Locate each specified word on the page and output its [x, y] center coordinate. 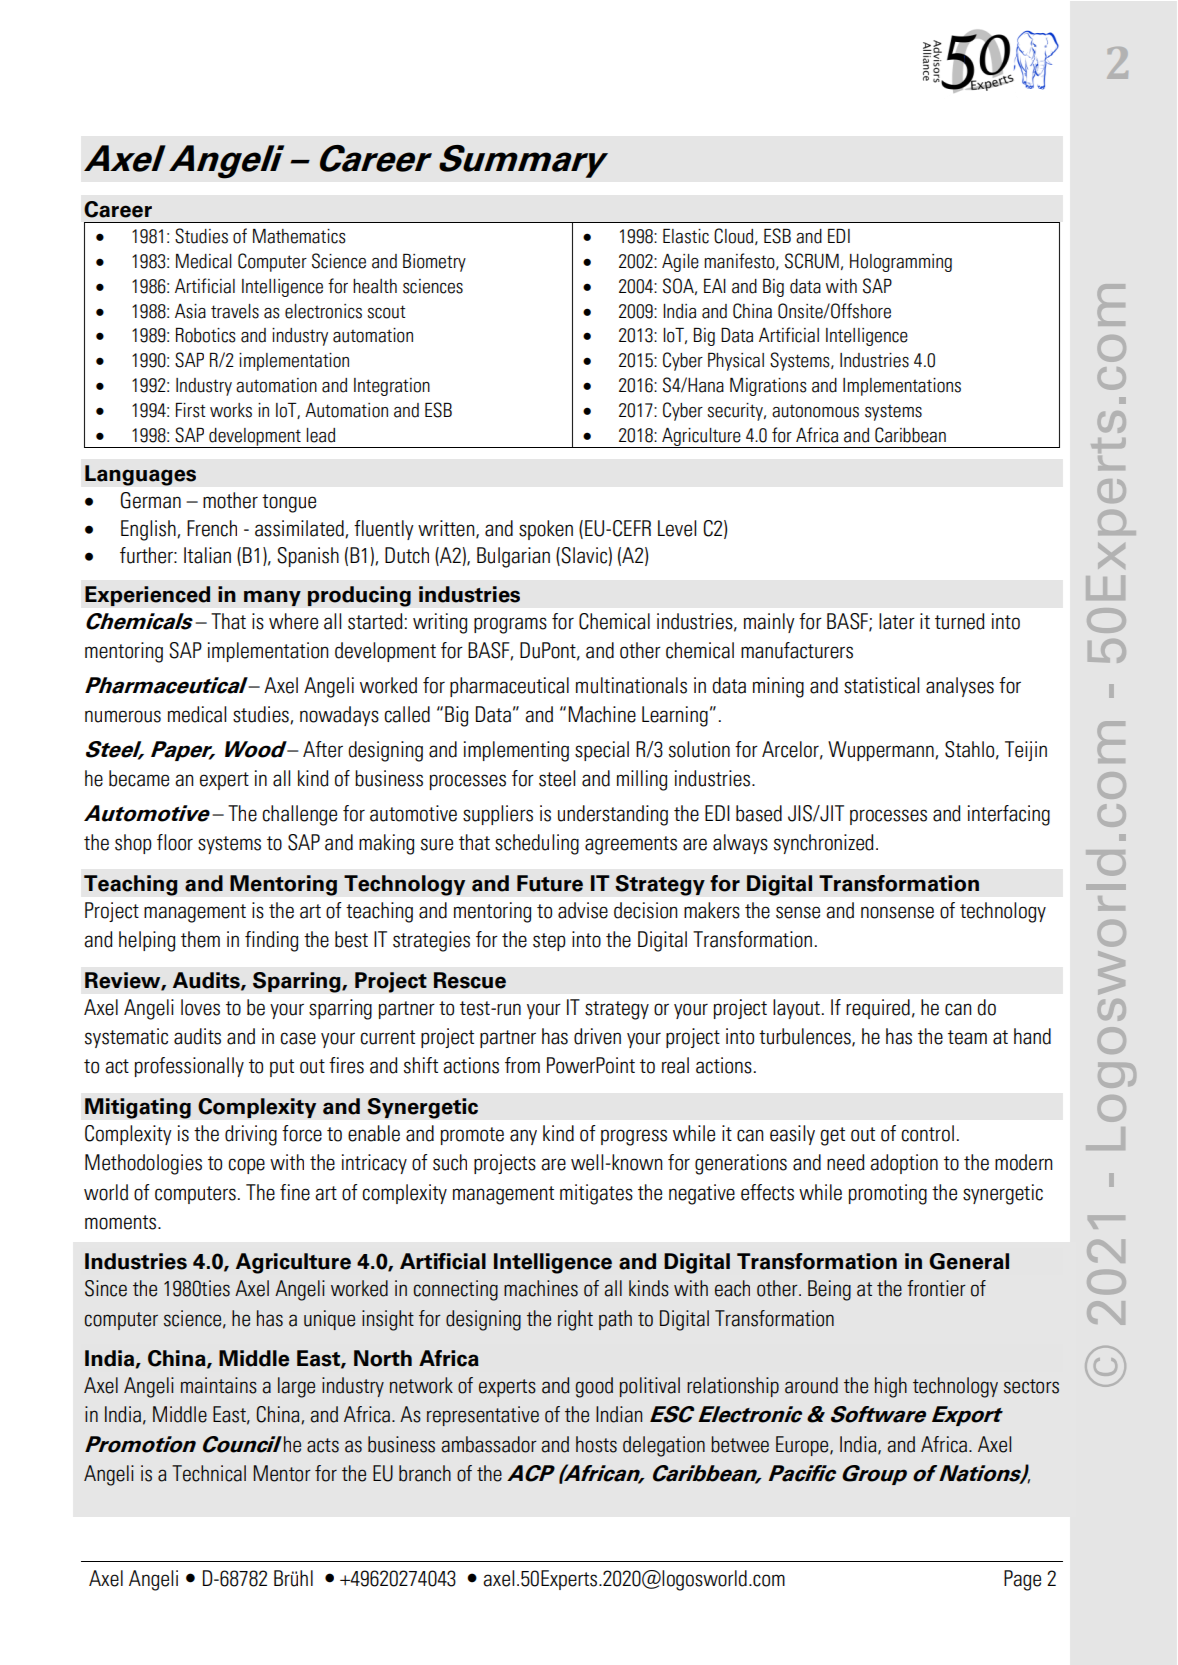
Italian [207, 555]
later [897, 621]
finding [271, 941]
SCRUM [812, 261]
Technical [209, 1473]
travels [235, 311]
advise [583, 910]
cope [246, 1166]
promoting [888, 1194]
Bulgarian [513, 557]
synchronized [824, 844]
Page [1022, 1580]
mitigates [596, 1194]
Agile [680, 263]
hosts [596, 1444]
